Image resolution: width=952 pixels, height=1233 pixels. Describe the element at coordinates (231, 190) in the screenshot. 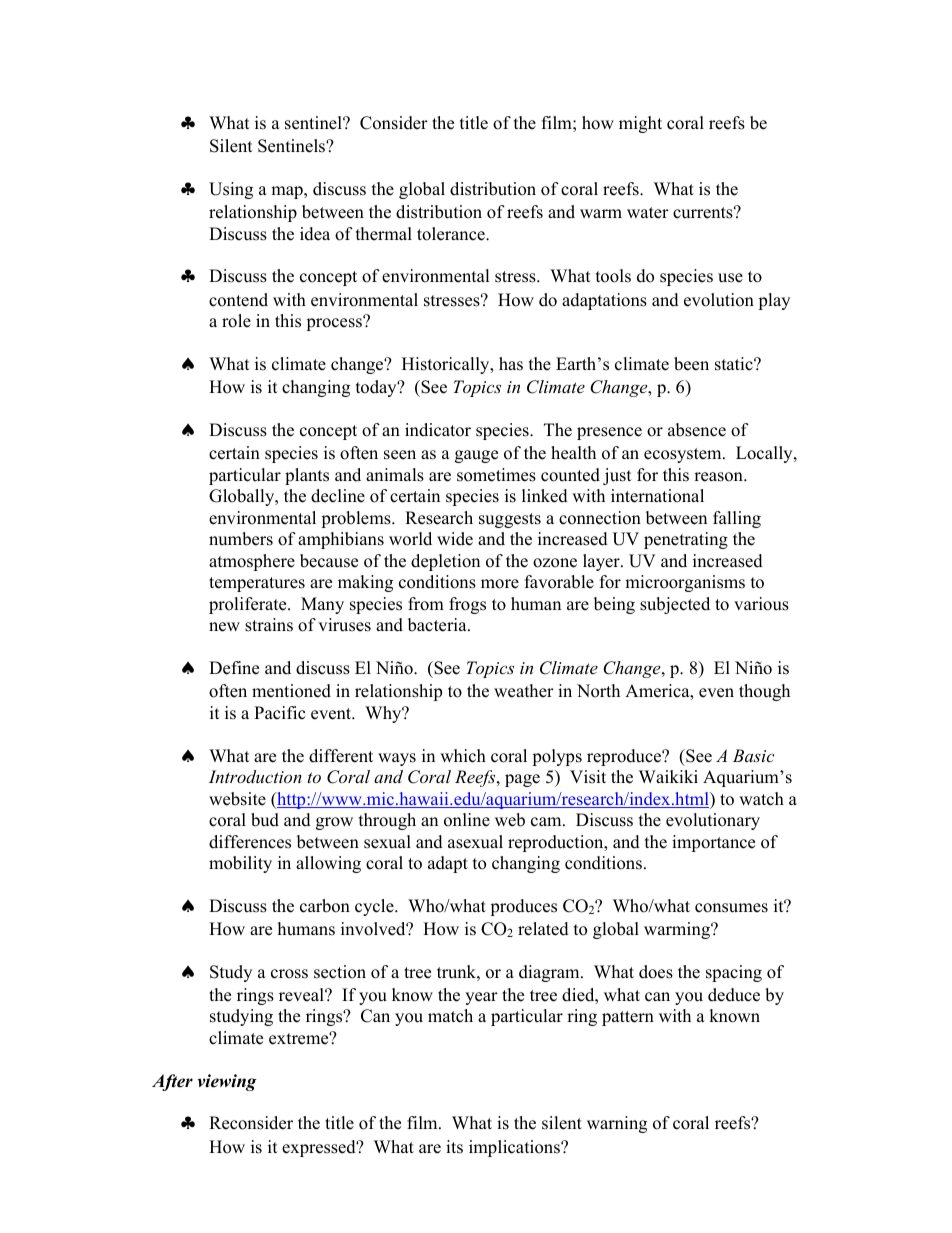

I see `Using` at that location.
